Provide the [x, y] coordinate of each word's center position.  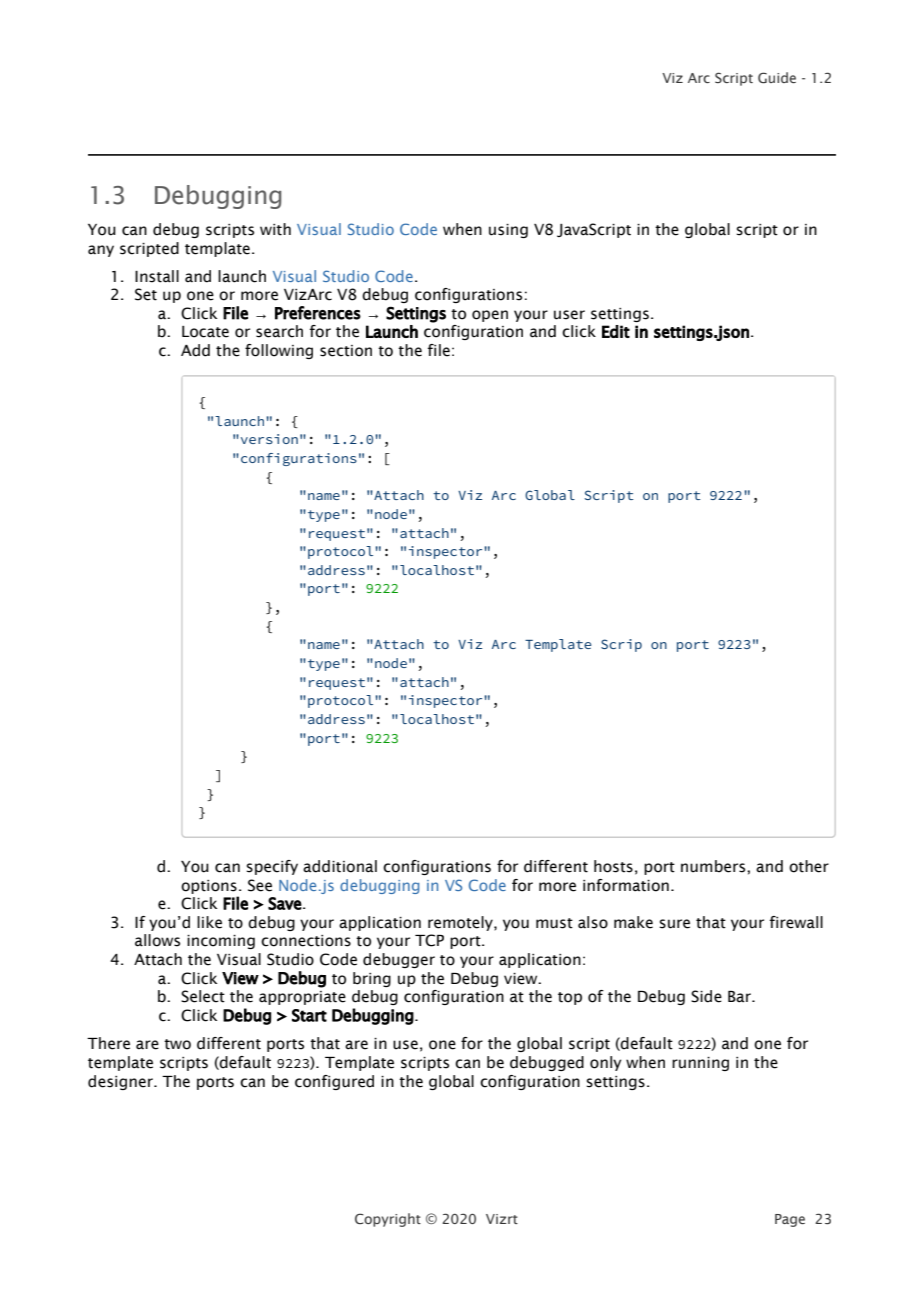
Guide [777, 77]
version [268, 439]
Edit [616, 331]
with [275, 229]
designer [121, 1082]
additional [340, 866]
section [346, 351]
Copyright [388, 1220]
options [209, 887]
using [508, 231]
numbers [714, 866]
